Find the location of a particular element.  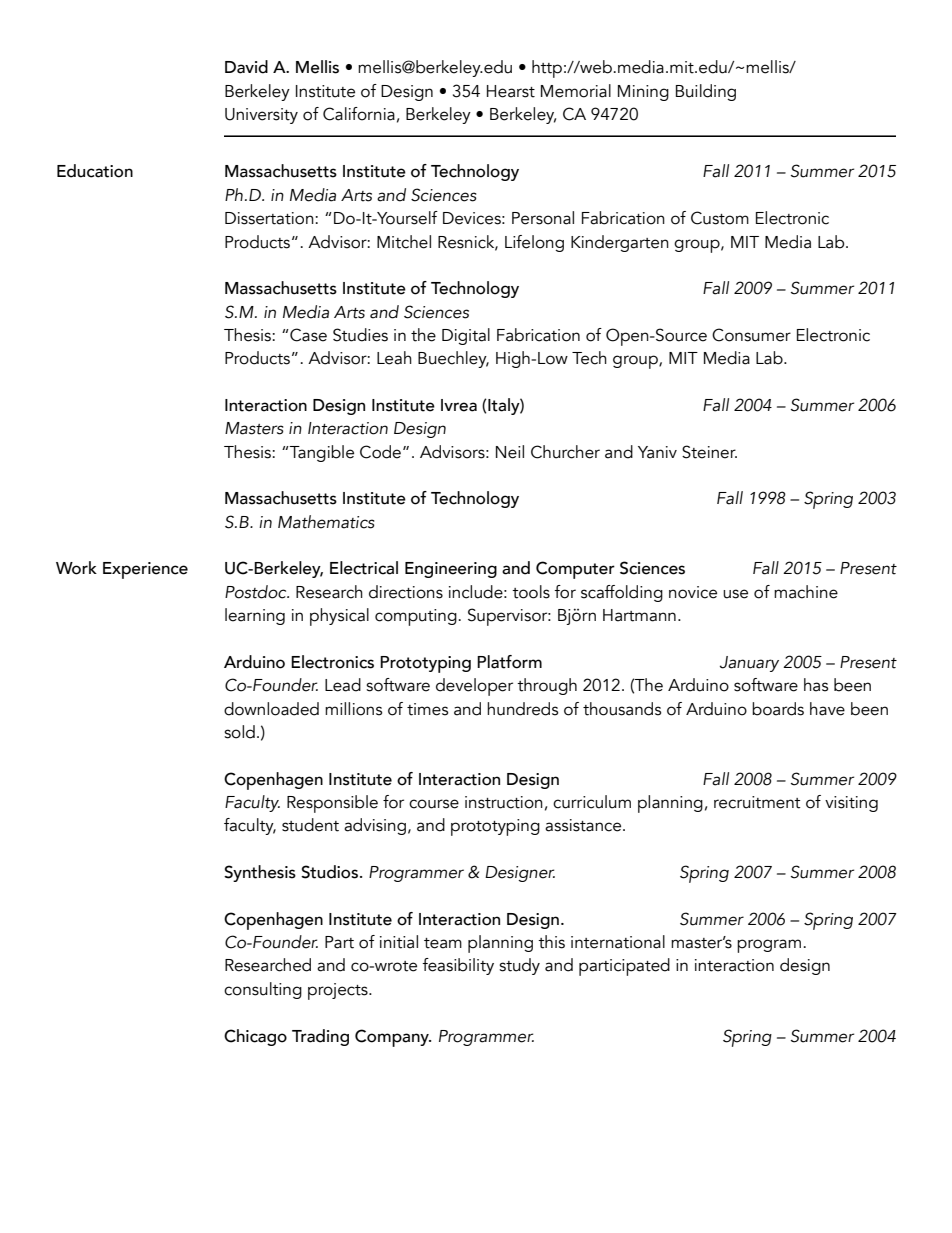

Hearst is located at coordinates (511, 91).
